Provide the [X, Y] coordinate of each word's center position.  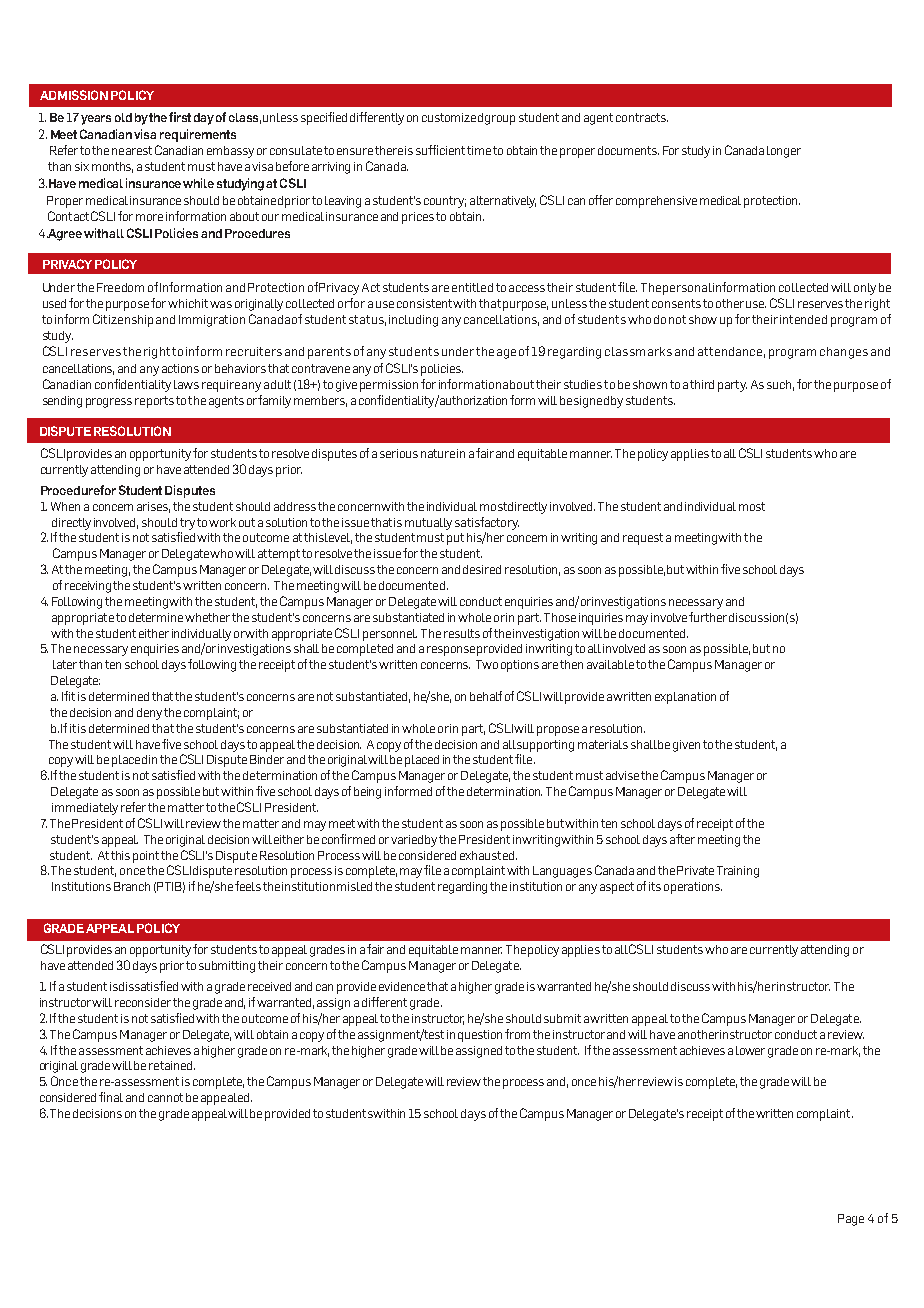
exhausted [488, 855]
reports [154, 402]
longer [784, 152]
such [780, 385]
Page [851, 1220]
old [123, 117]
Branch [132, 886]
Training [738, 872]
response [451, 651]
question [480, 1036]
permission [389, 386]
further [708, 617]
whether [207, 617]
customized [452, 117]
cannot [165, 1097]
